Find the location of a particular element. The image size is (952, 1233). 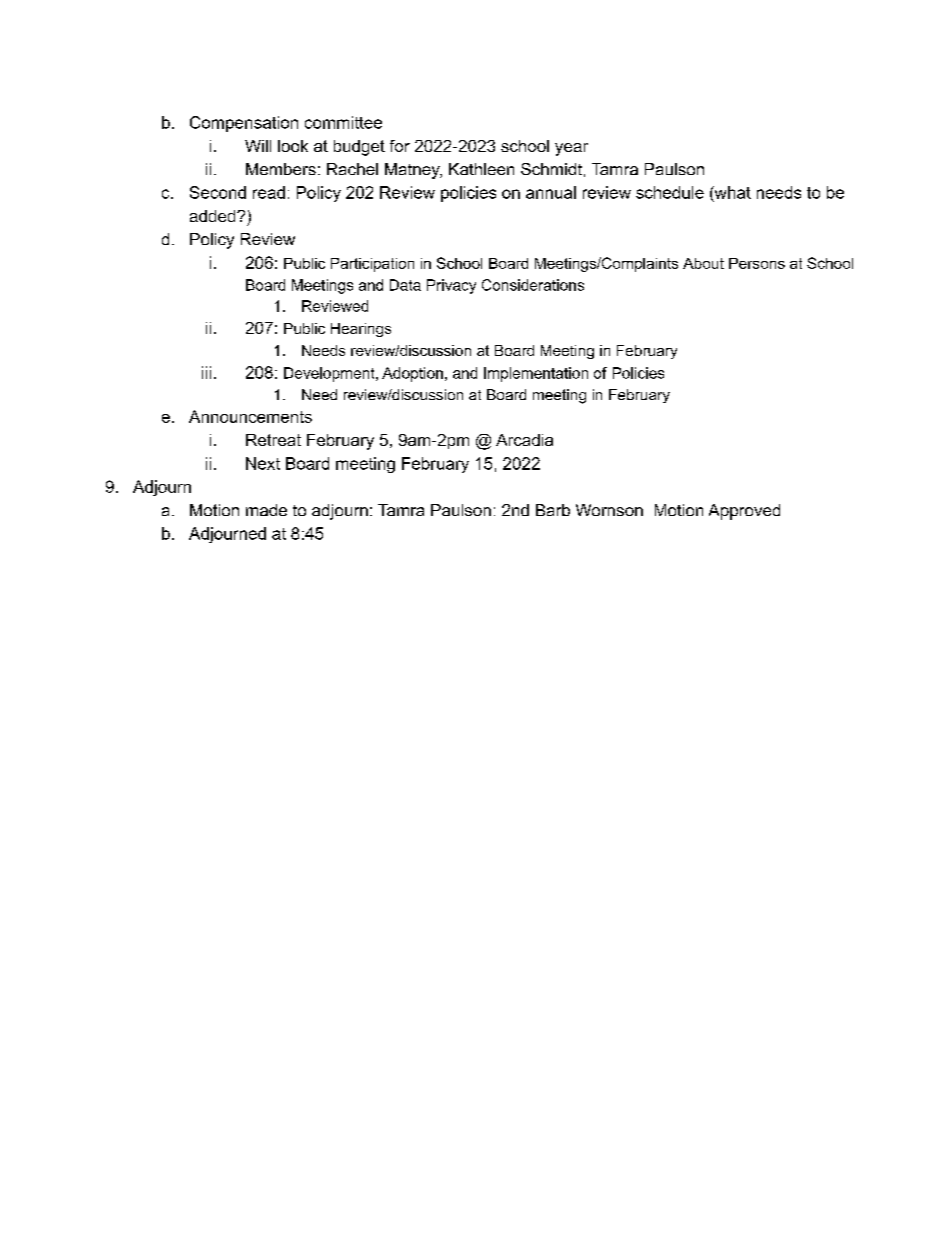

for is located at coordinates (400, 146).
